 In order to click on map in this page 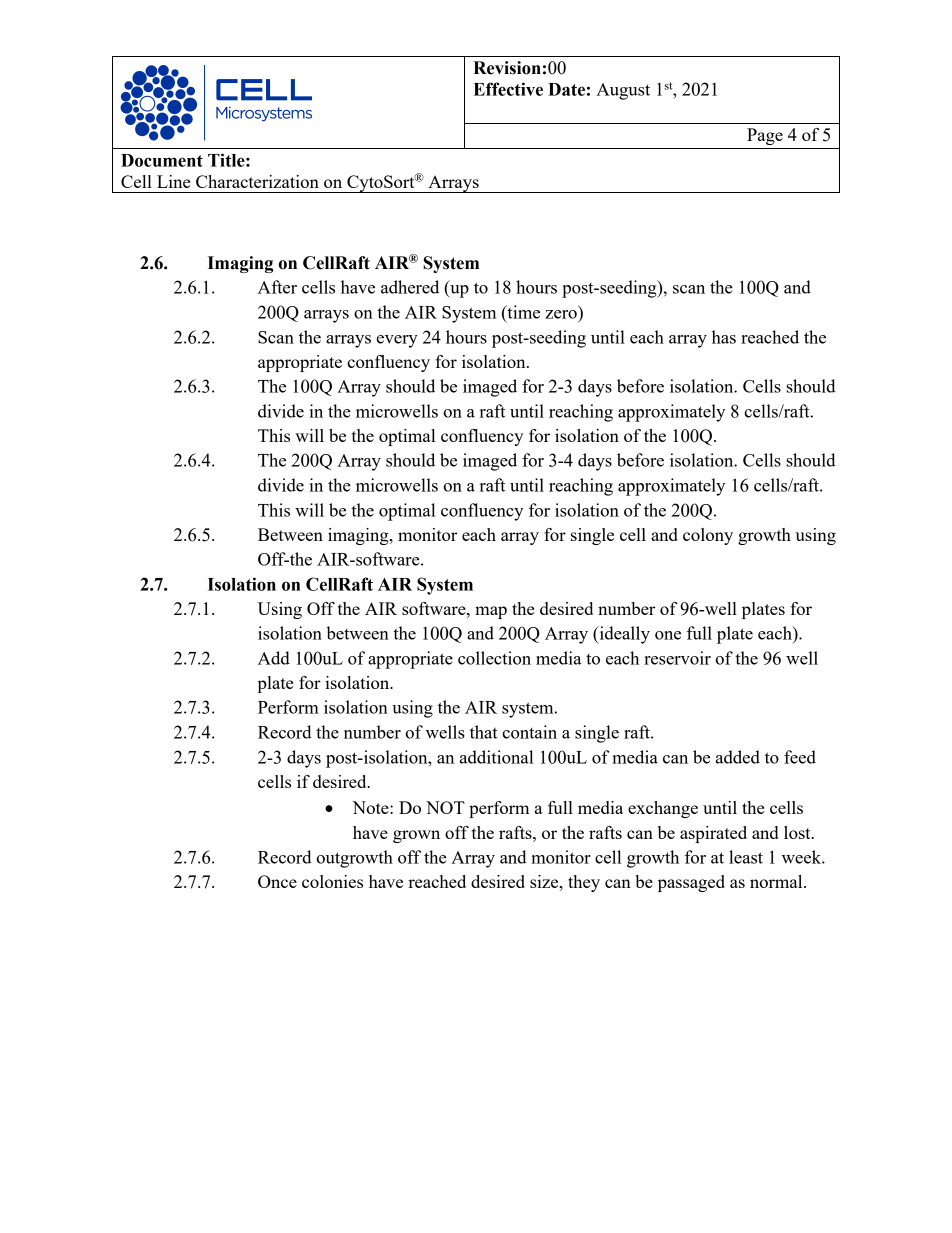, I will do `click(491, 612)`.
